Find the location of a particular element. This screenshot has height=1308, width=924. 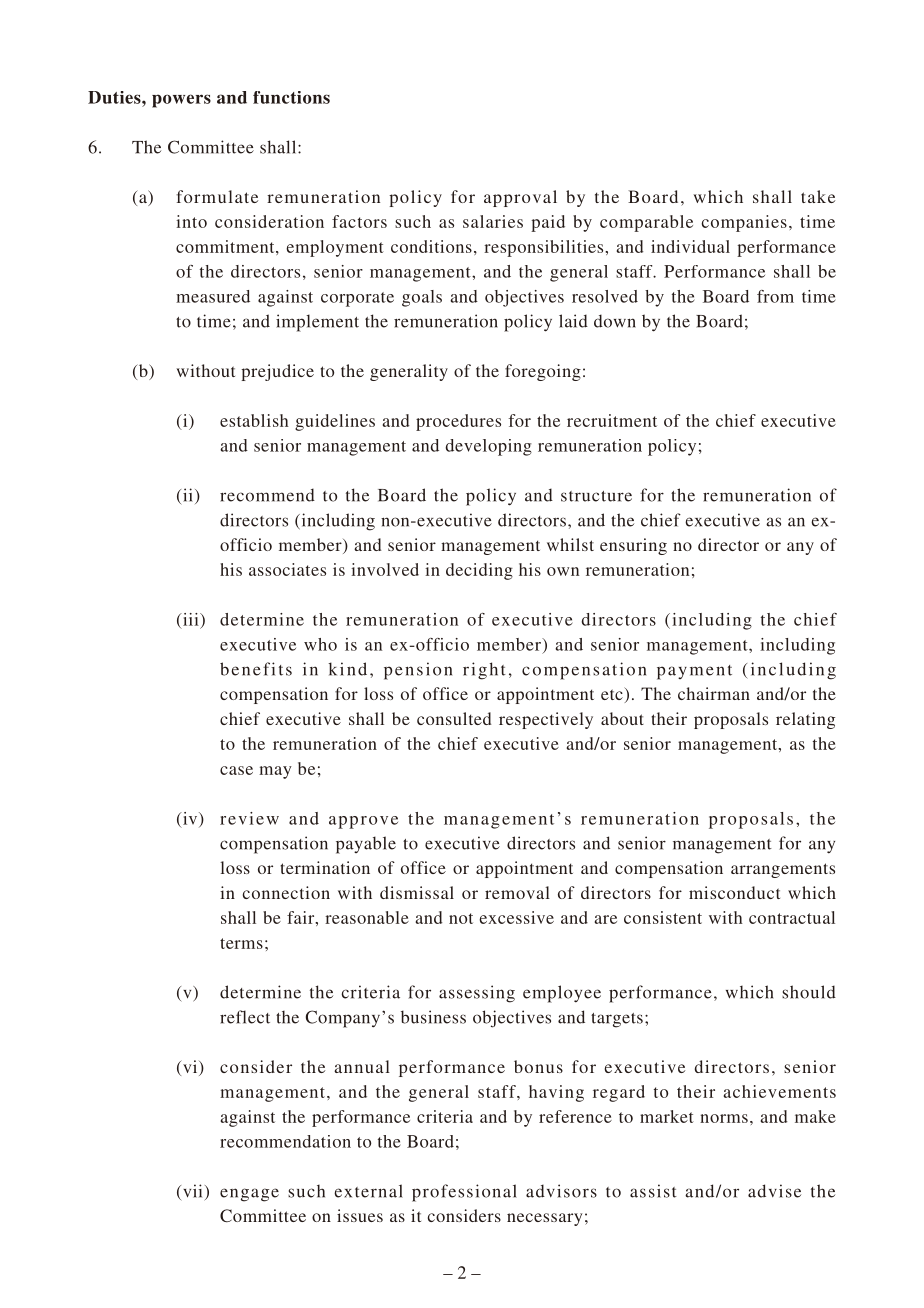

from is located at coordinates (775, 296).
